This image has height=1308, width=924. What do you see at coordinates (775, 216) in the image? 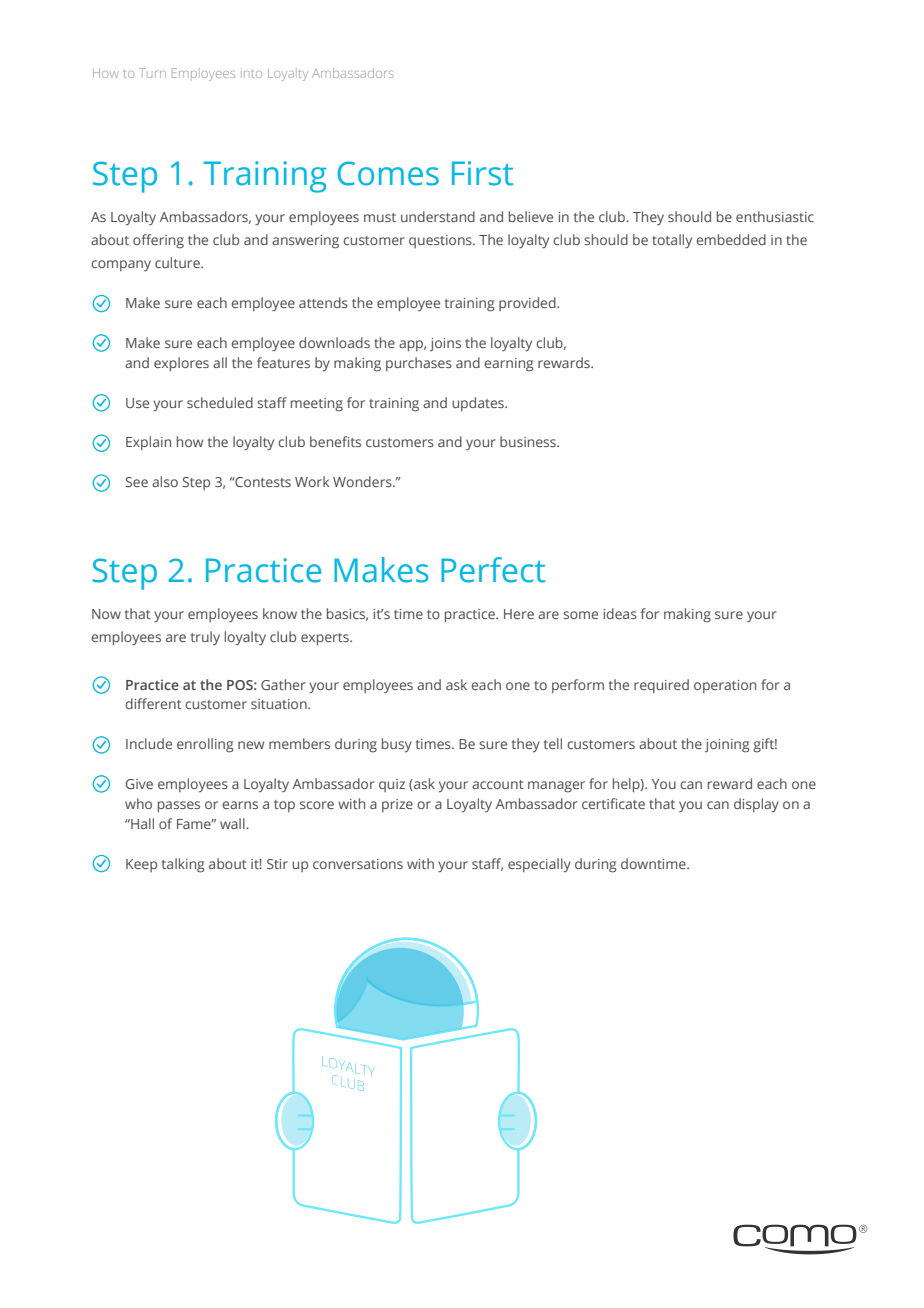
I see `enthusiastic` at bounding box center [775, 216].
